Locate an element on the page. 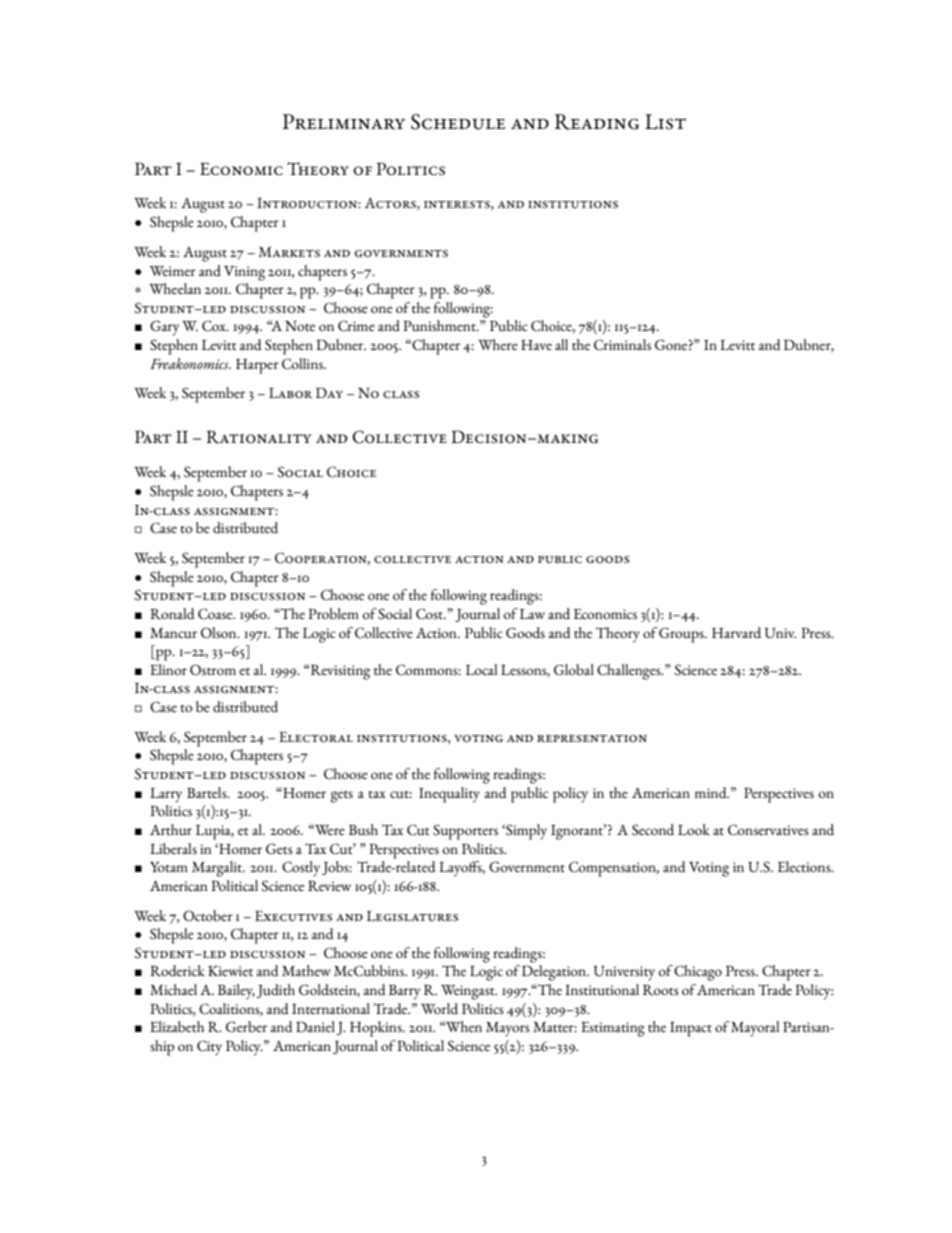 The height and width of the image is (1233, 952). List is located at coordinates (665, 122).
